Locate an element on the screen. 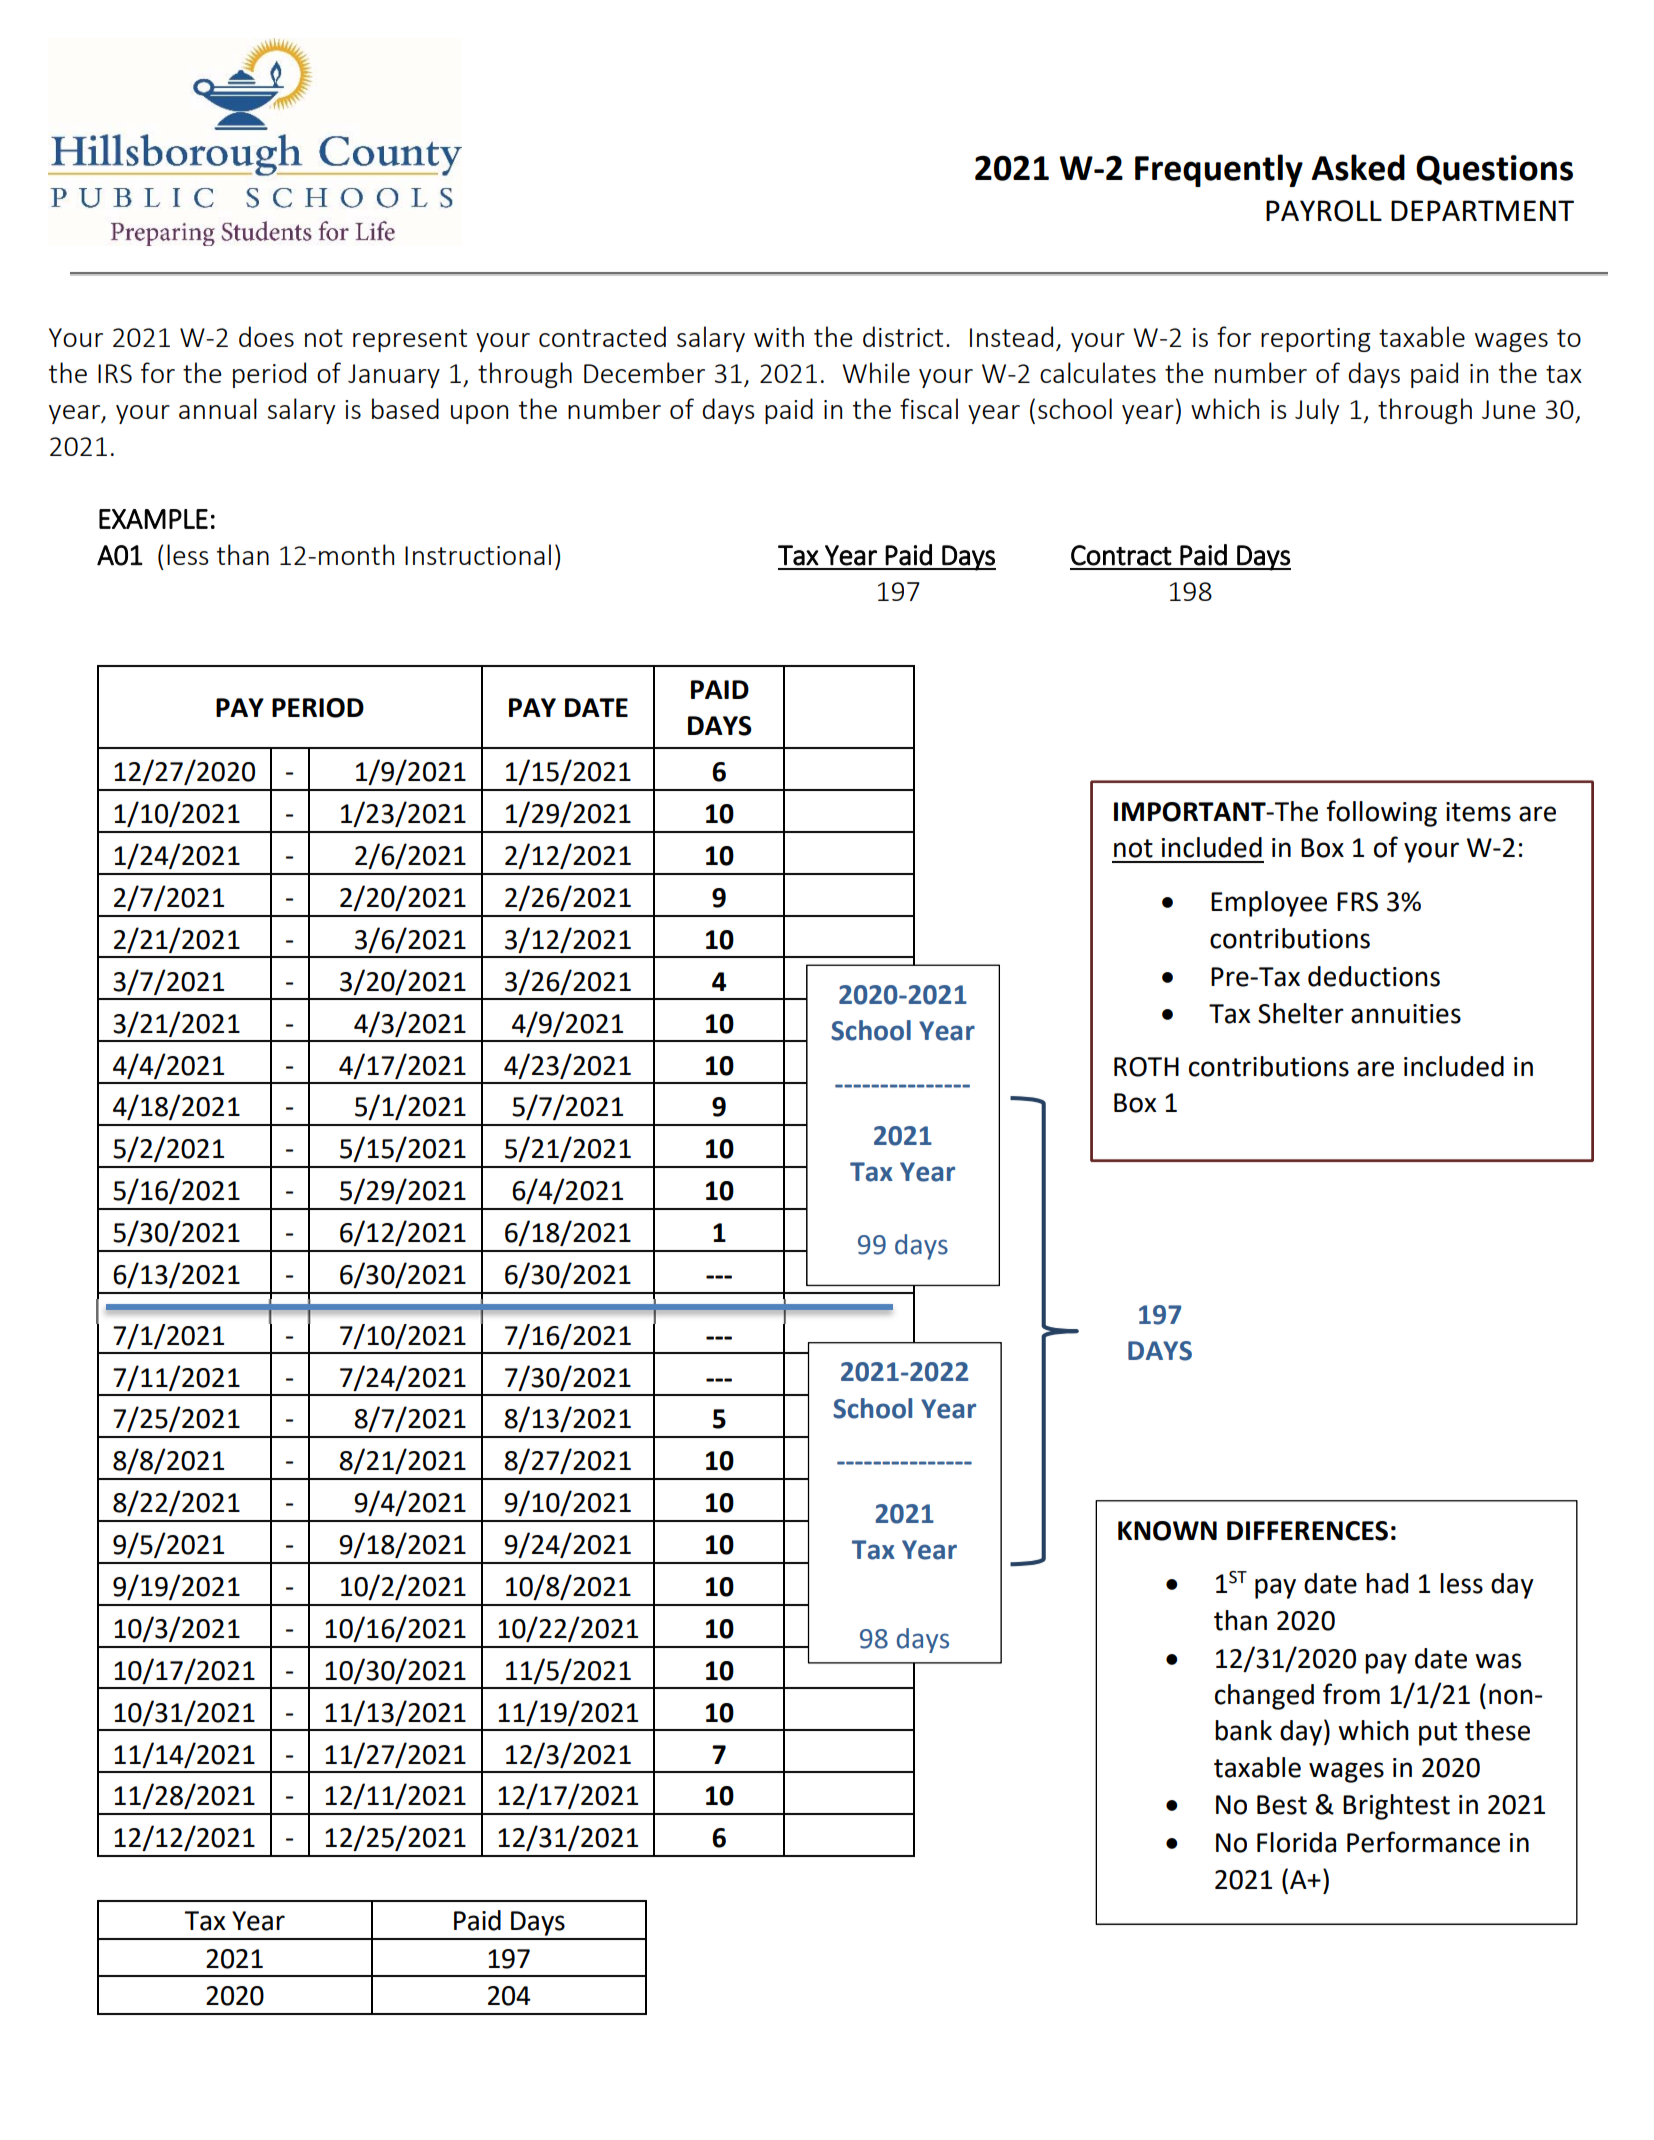 Image resolution: width=1654 pixels, height=2140 pixels. KNOWN is located at coordinates (1167, 1531).
